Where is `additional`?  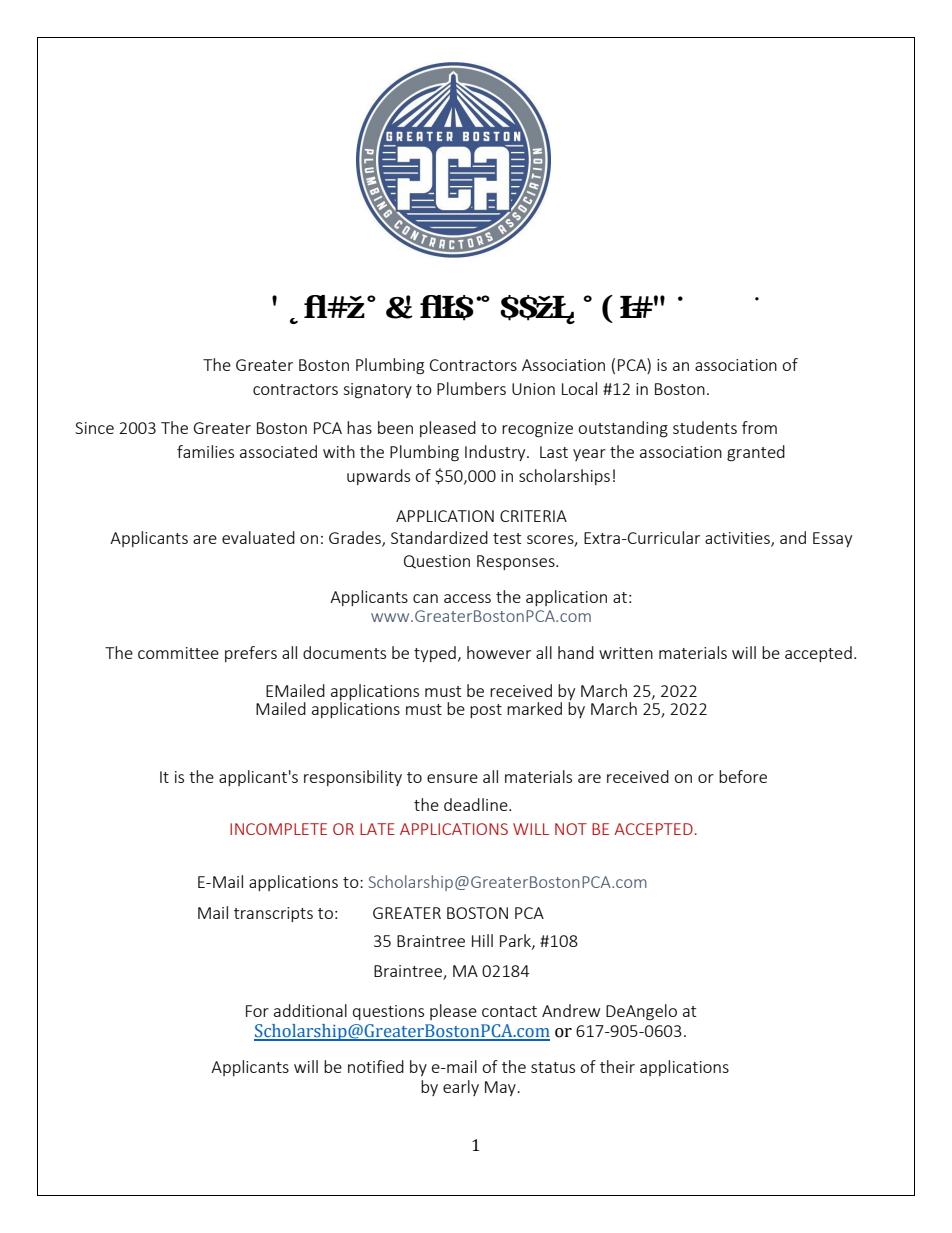
additional is located at coordinates (310, 1010).
